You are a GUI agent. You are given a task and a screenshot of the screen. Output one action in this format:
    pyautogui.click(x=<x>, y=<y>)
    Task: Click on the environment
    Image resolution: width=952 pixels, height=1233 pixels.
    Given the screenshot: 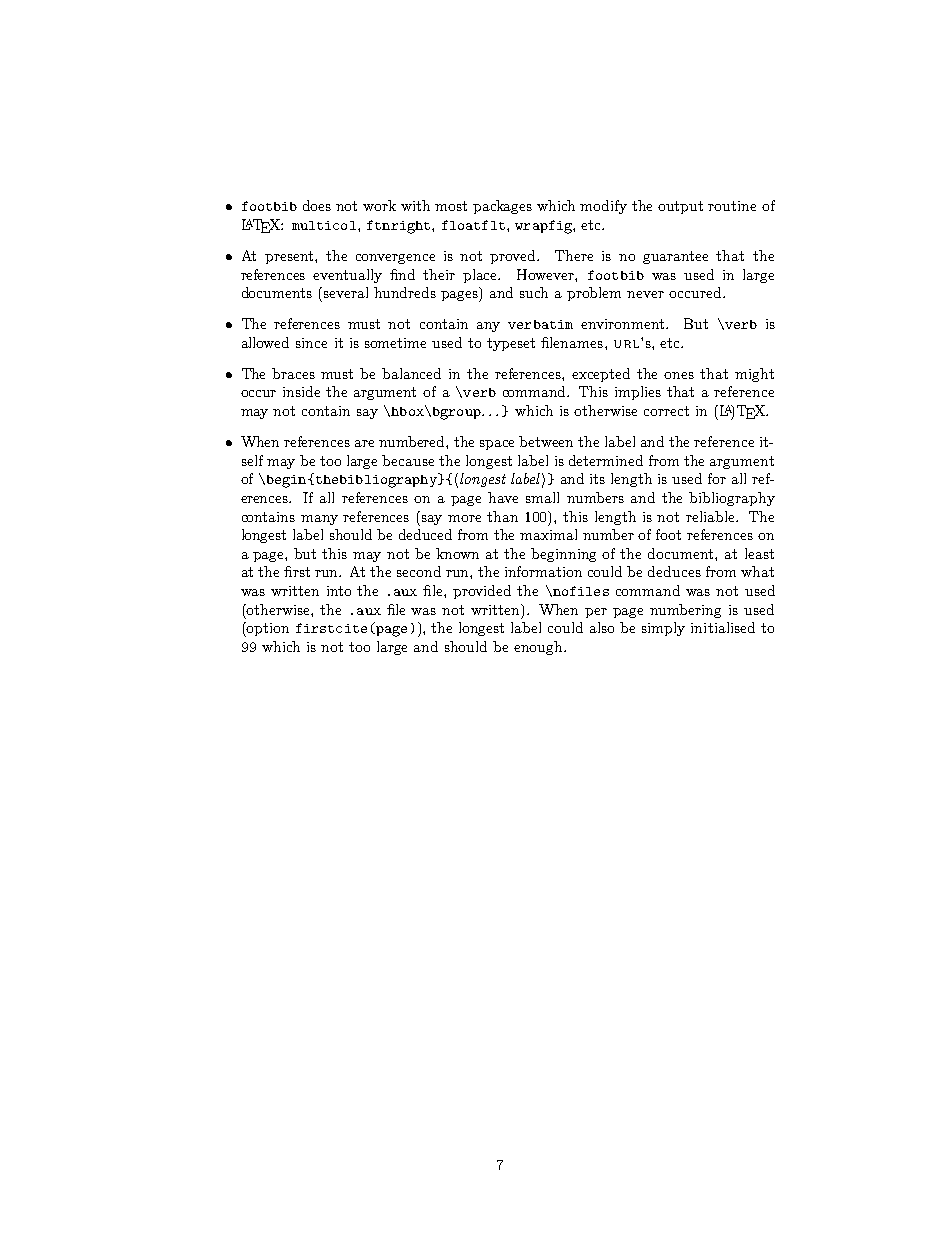 What is the action you would take?
    pyautogui.click(x=622, y=324)
